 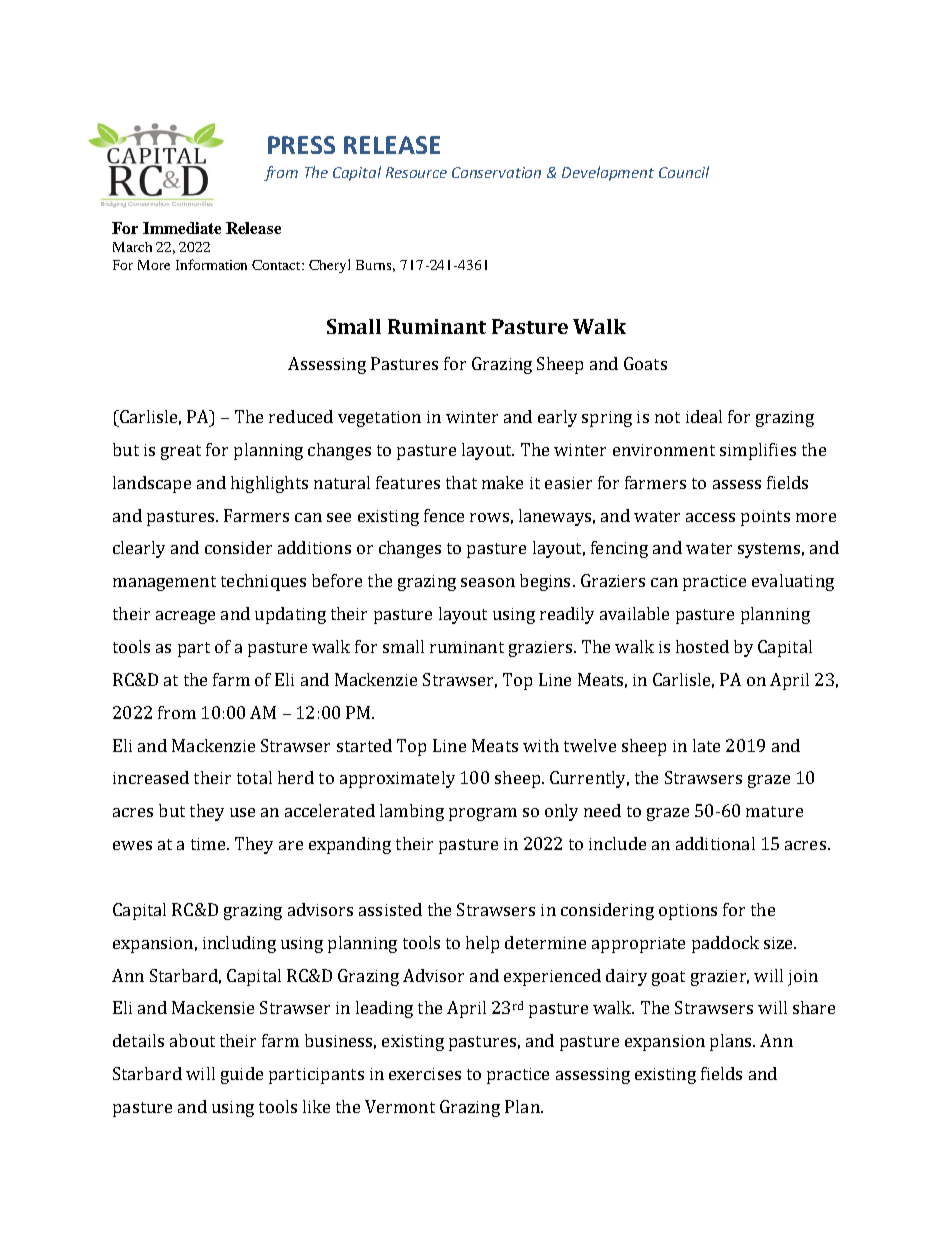 What do you see at coordinates (496, 172) in the screenshot?
I see `Conservation` at bounding box center [496, 172].
